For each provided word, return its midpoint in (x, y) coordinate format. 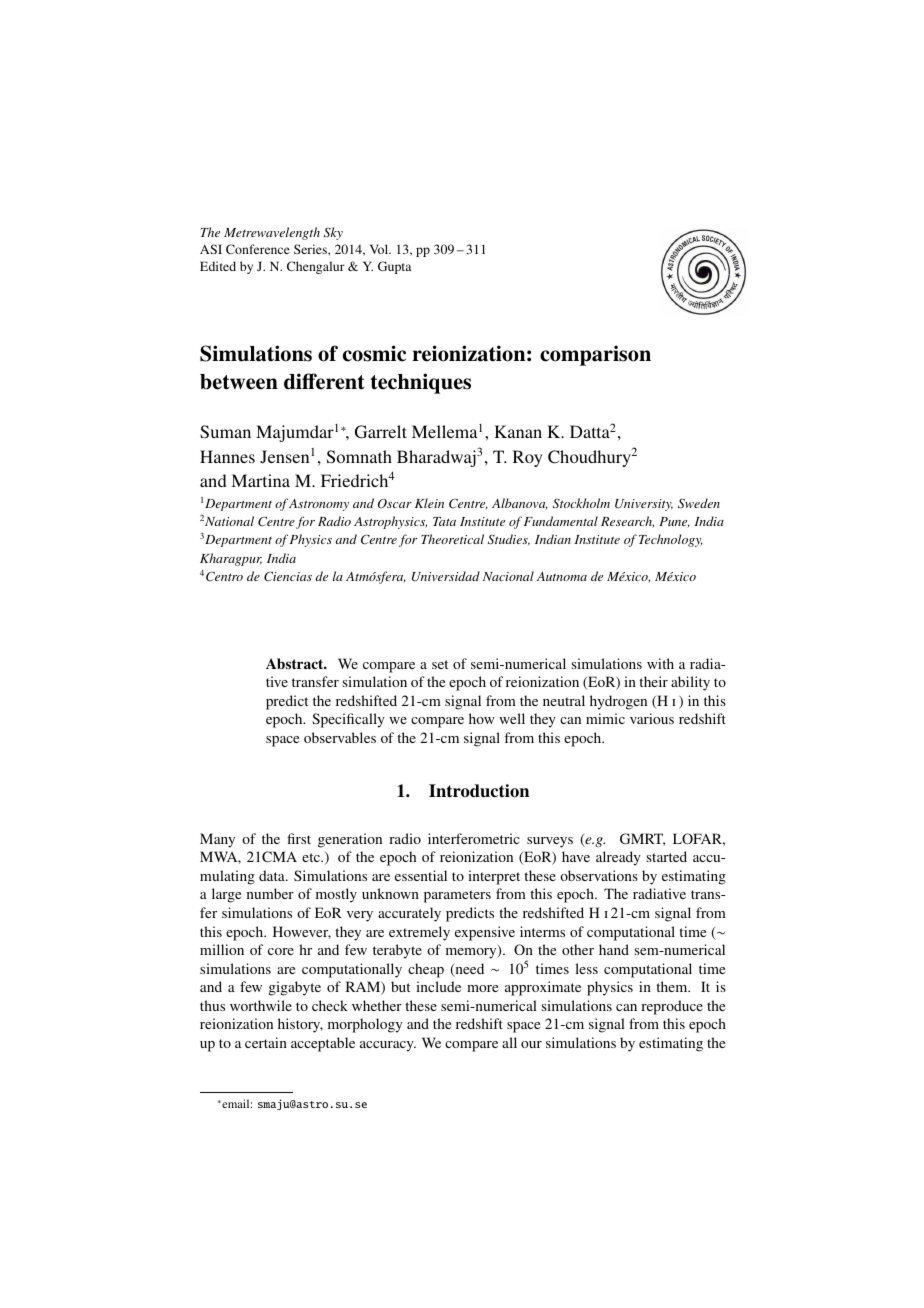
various (652, 718)
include (438, 986)
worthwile (261, 1005)
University (644, 505)
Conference (258, 249)
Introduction (479, 791)
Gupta (394, 267)
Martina (260, 480)
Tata (444, 521)
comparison (595, 355)
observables (340, 737)
